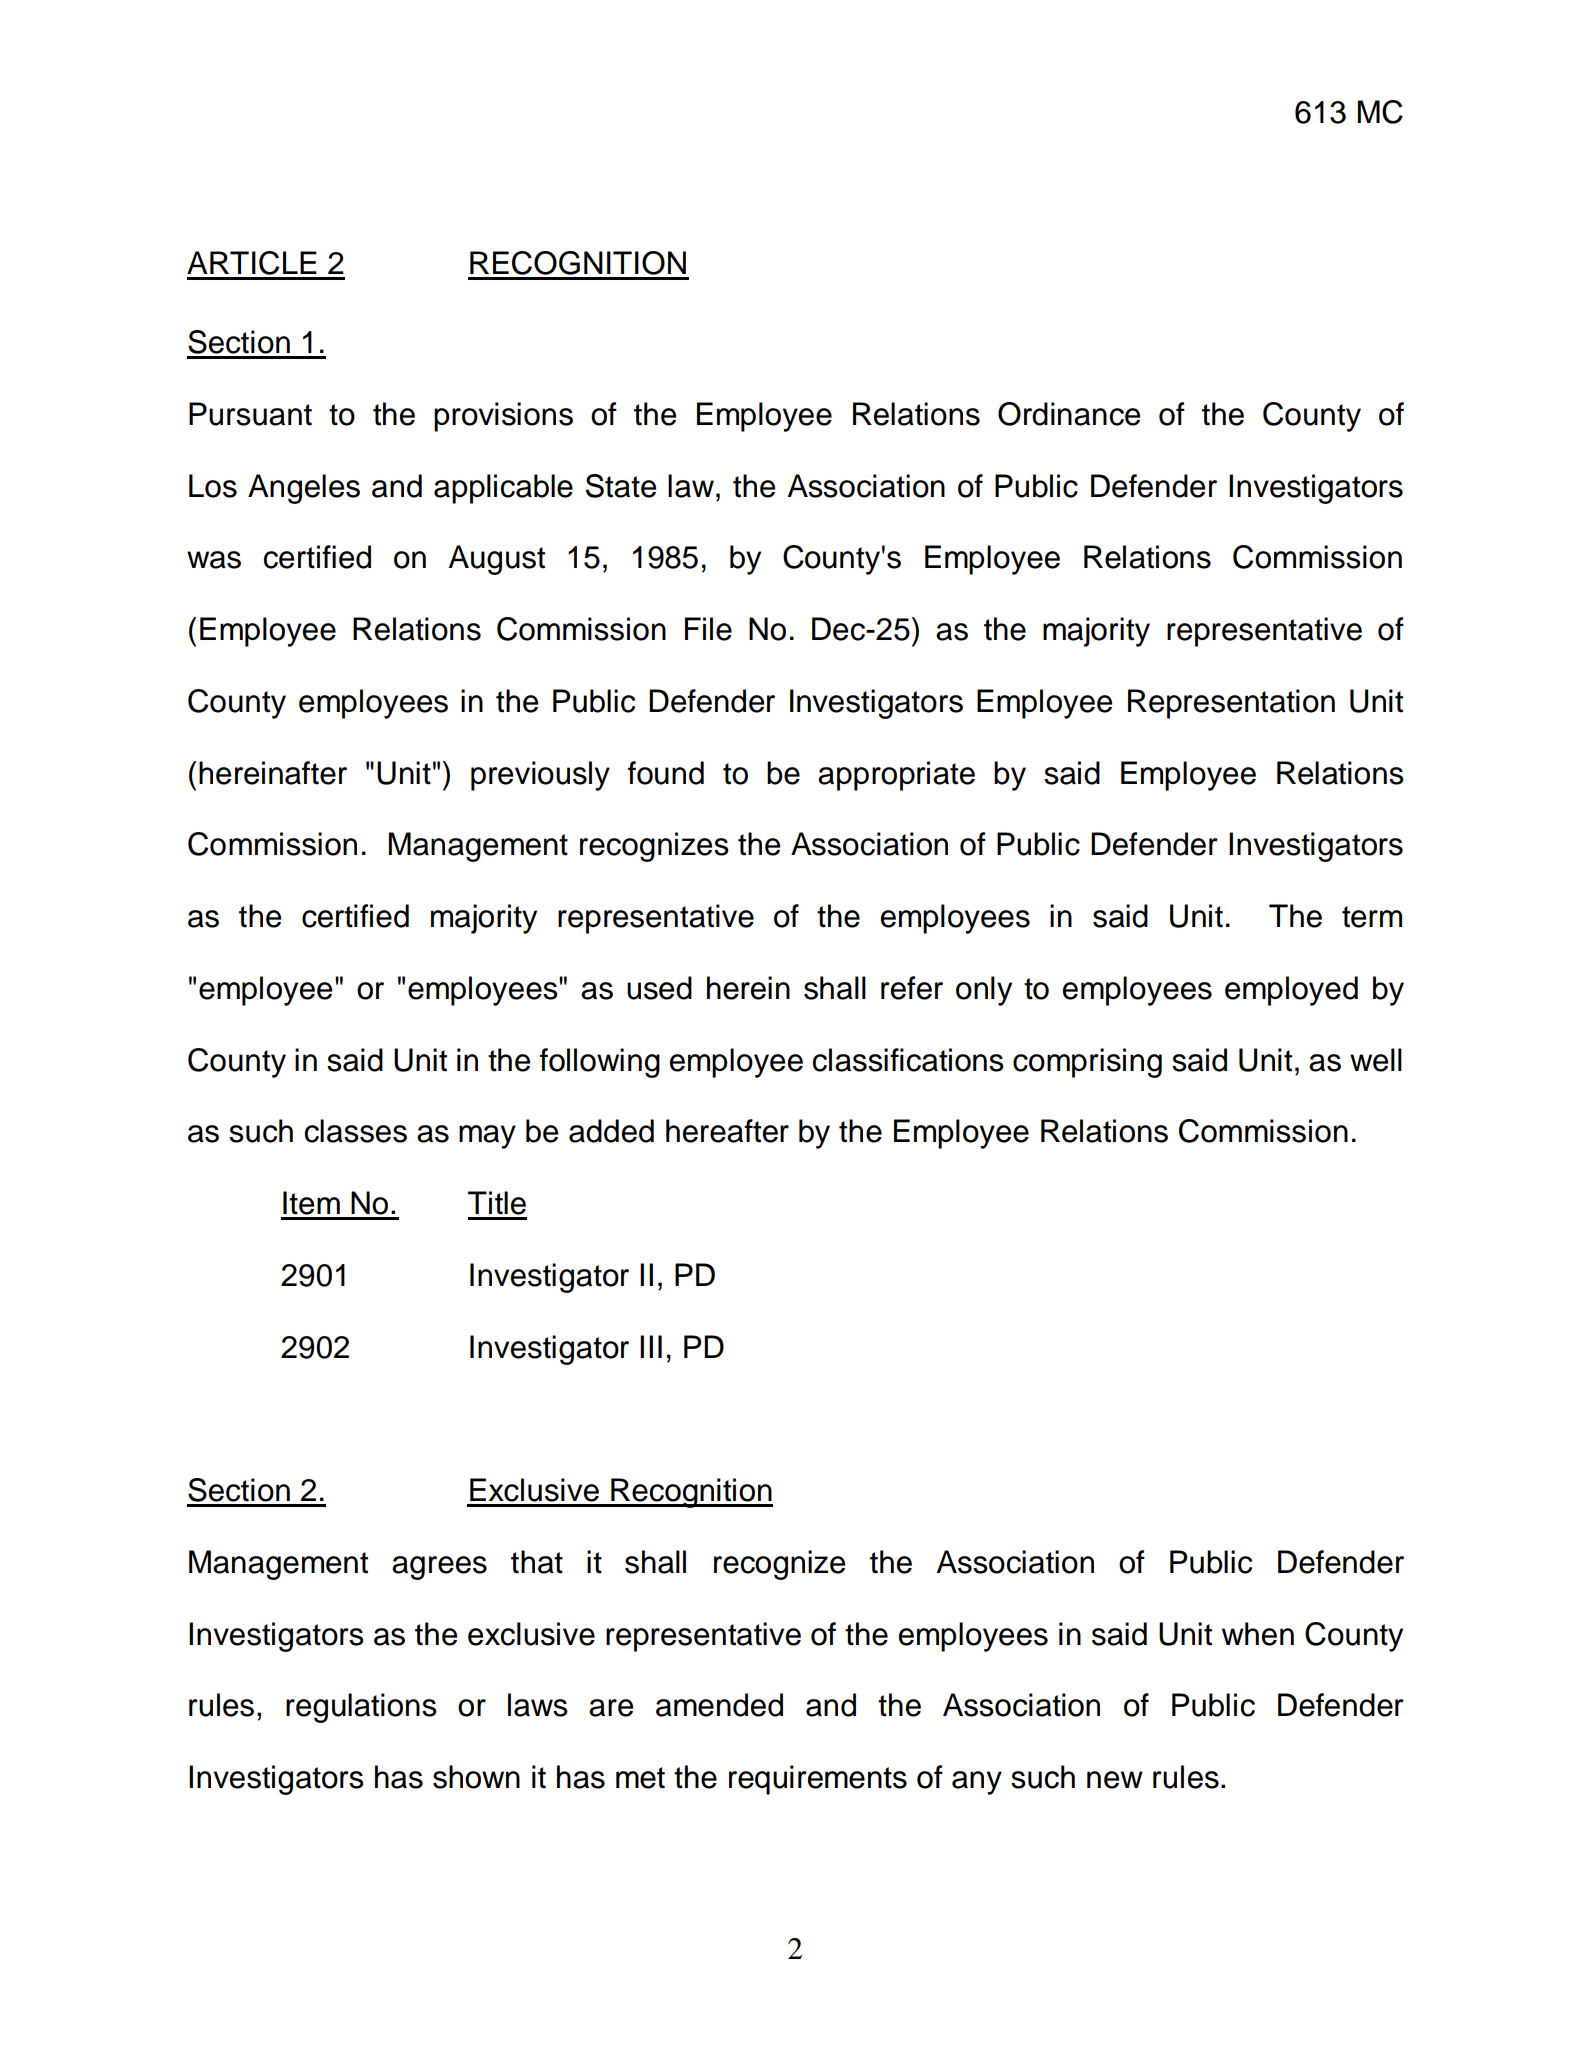  What do you see at coordinates (1258, 1634) in the screenshot?
I see `when` at bounding box center [1258, 1634].
